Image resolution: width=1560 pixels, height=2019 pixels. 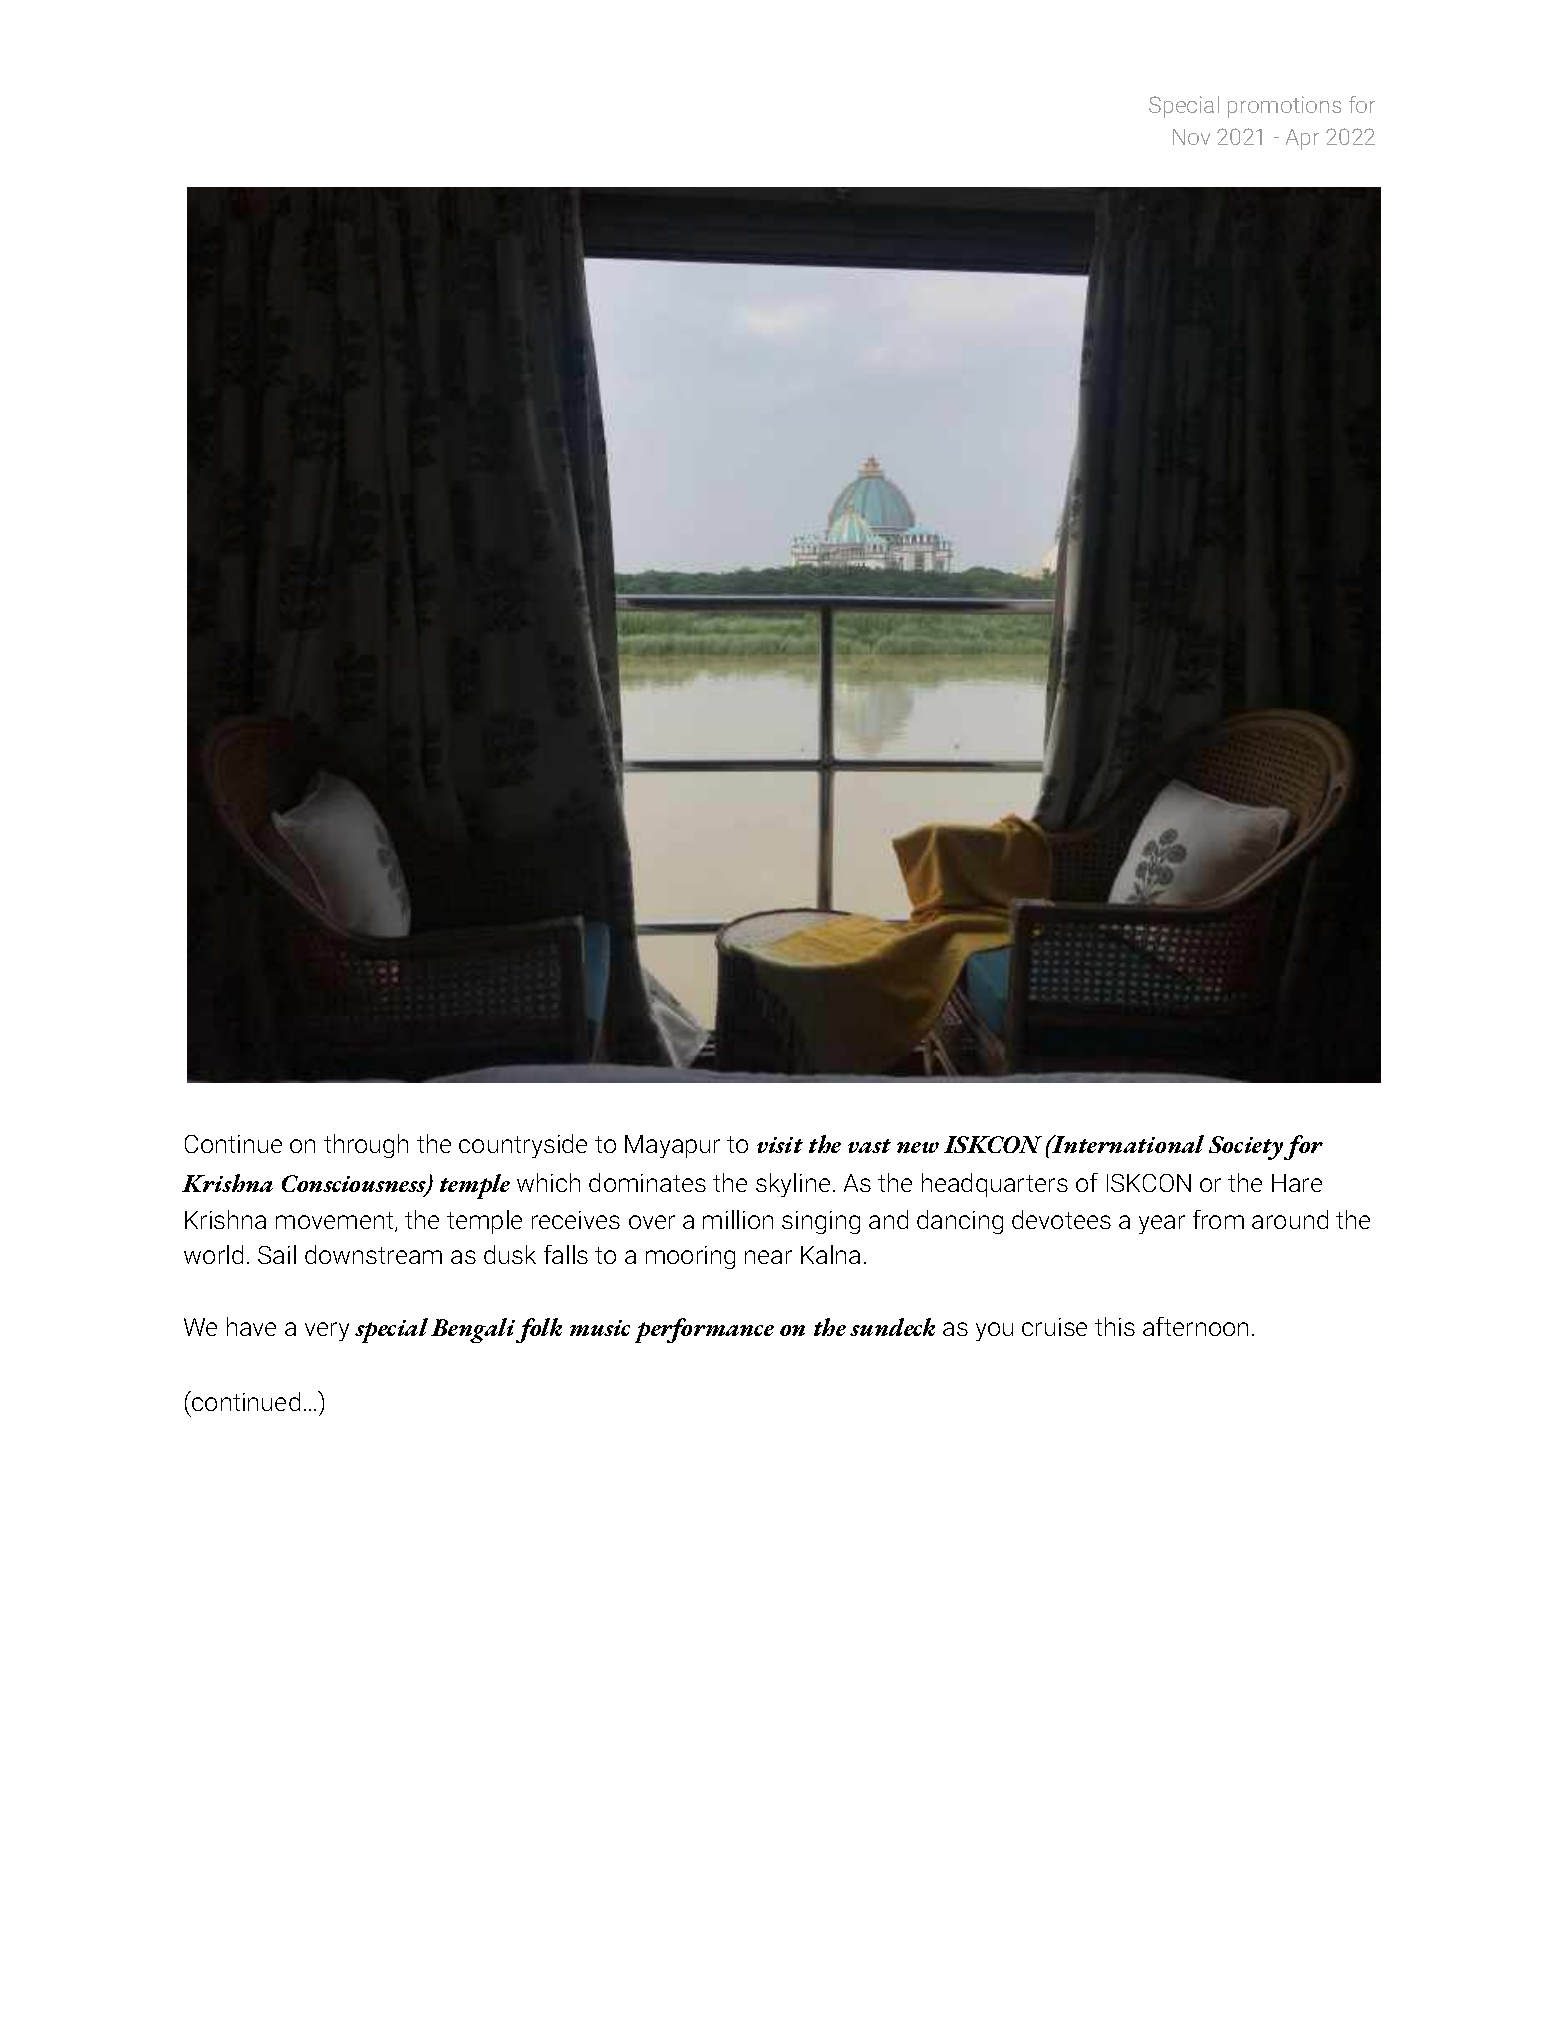 What do you see at coordinates (1191, 137) in the screenshot?
I see `Nov` at bounding box center [1191, 137].
